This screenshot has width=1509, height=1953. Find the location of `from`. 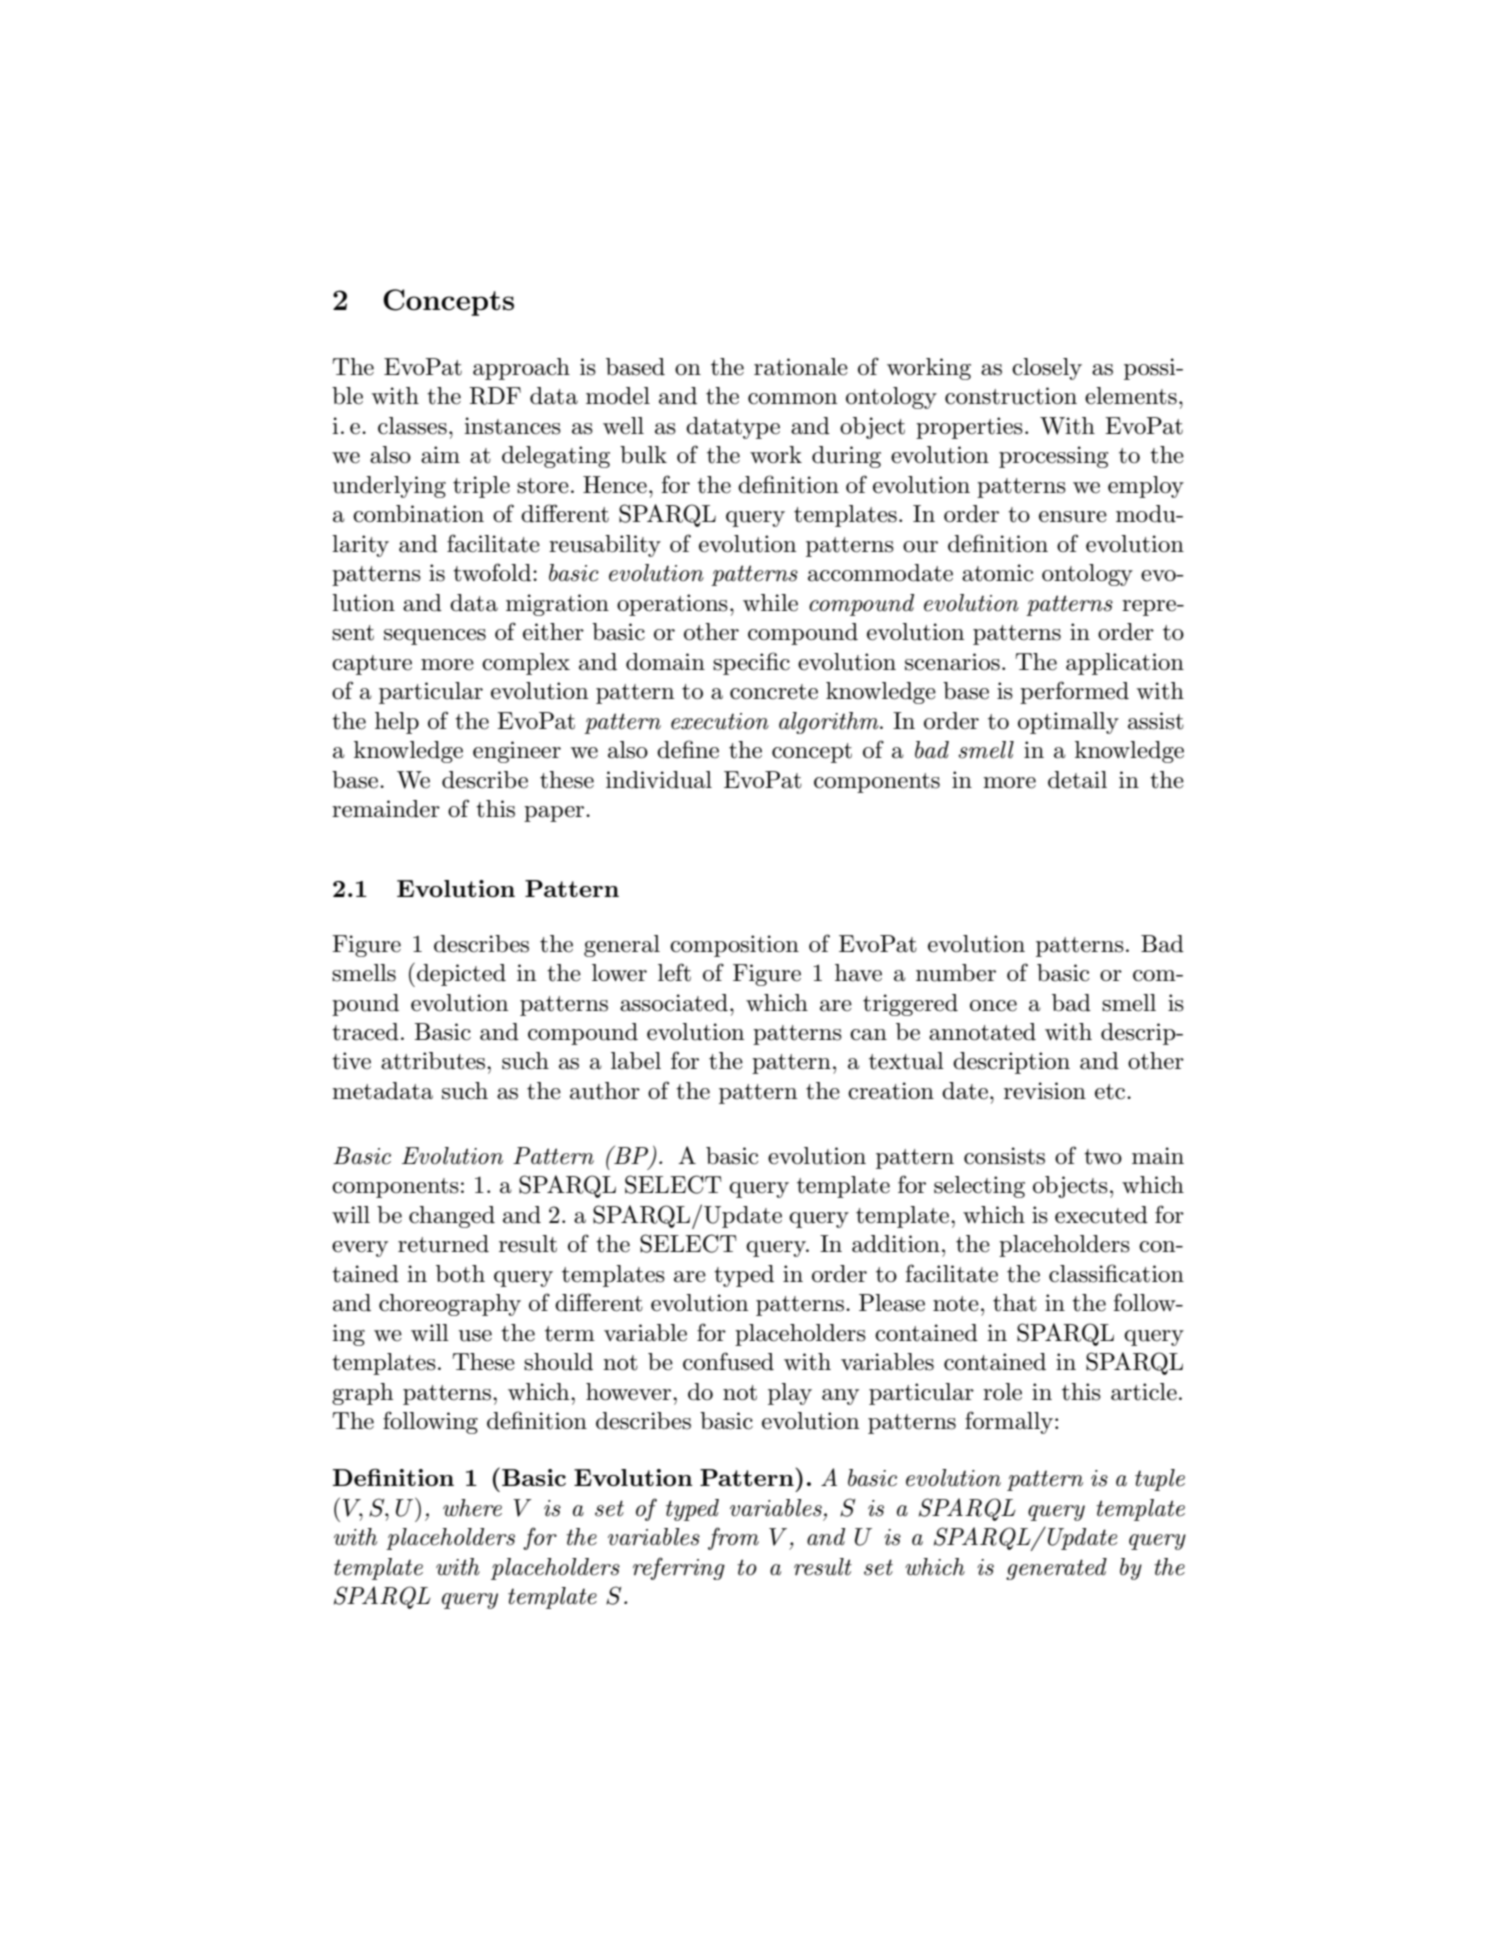

from is located at coordinates (733, 1538).
